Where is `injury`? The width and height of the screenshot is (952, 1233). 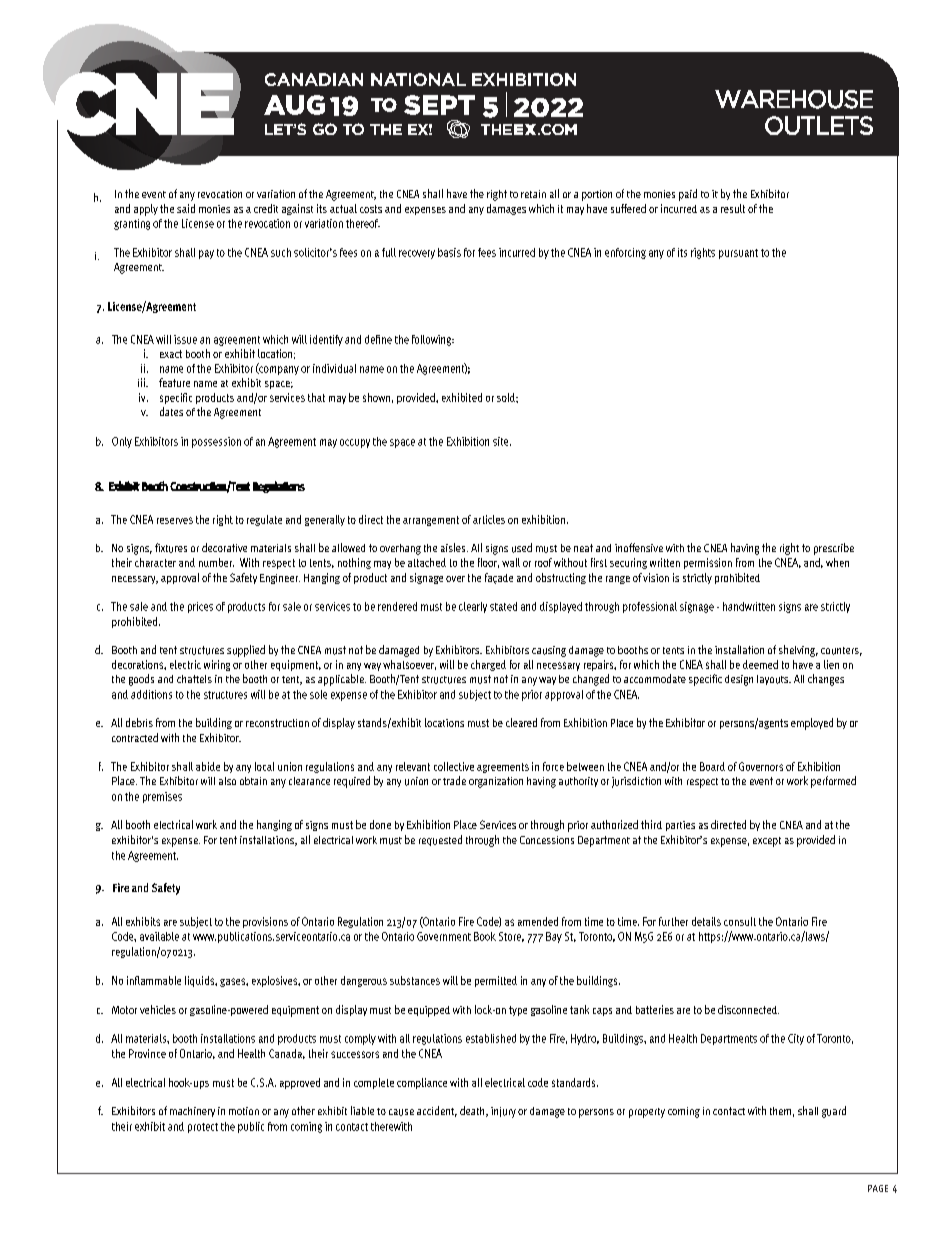
injury is located at coordinates (503, 1112).
